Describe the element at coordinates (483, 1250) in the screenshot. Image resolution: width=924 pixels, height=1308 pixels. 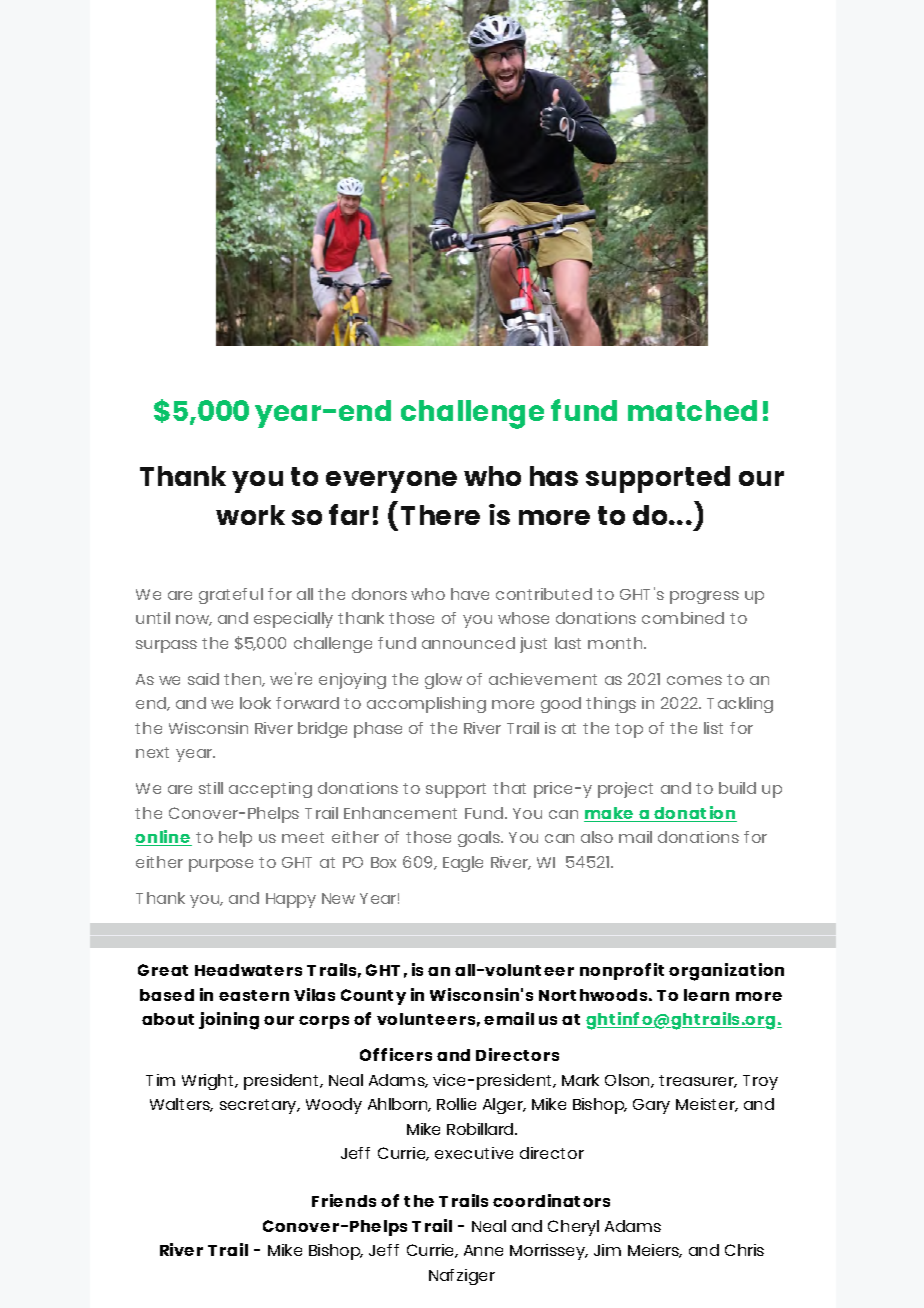
I see `Anne` at that location.
